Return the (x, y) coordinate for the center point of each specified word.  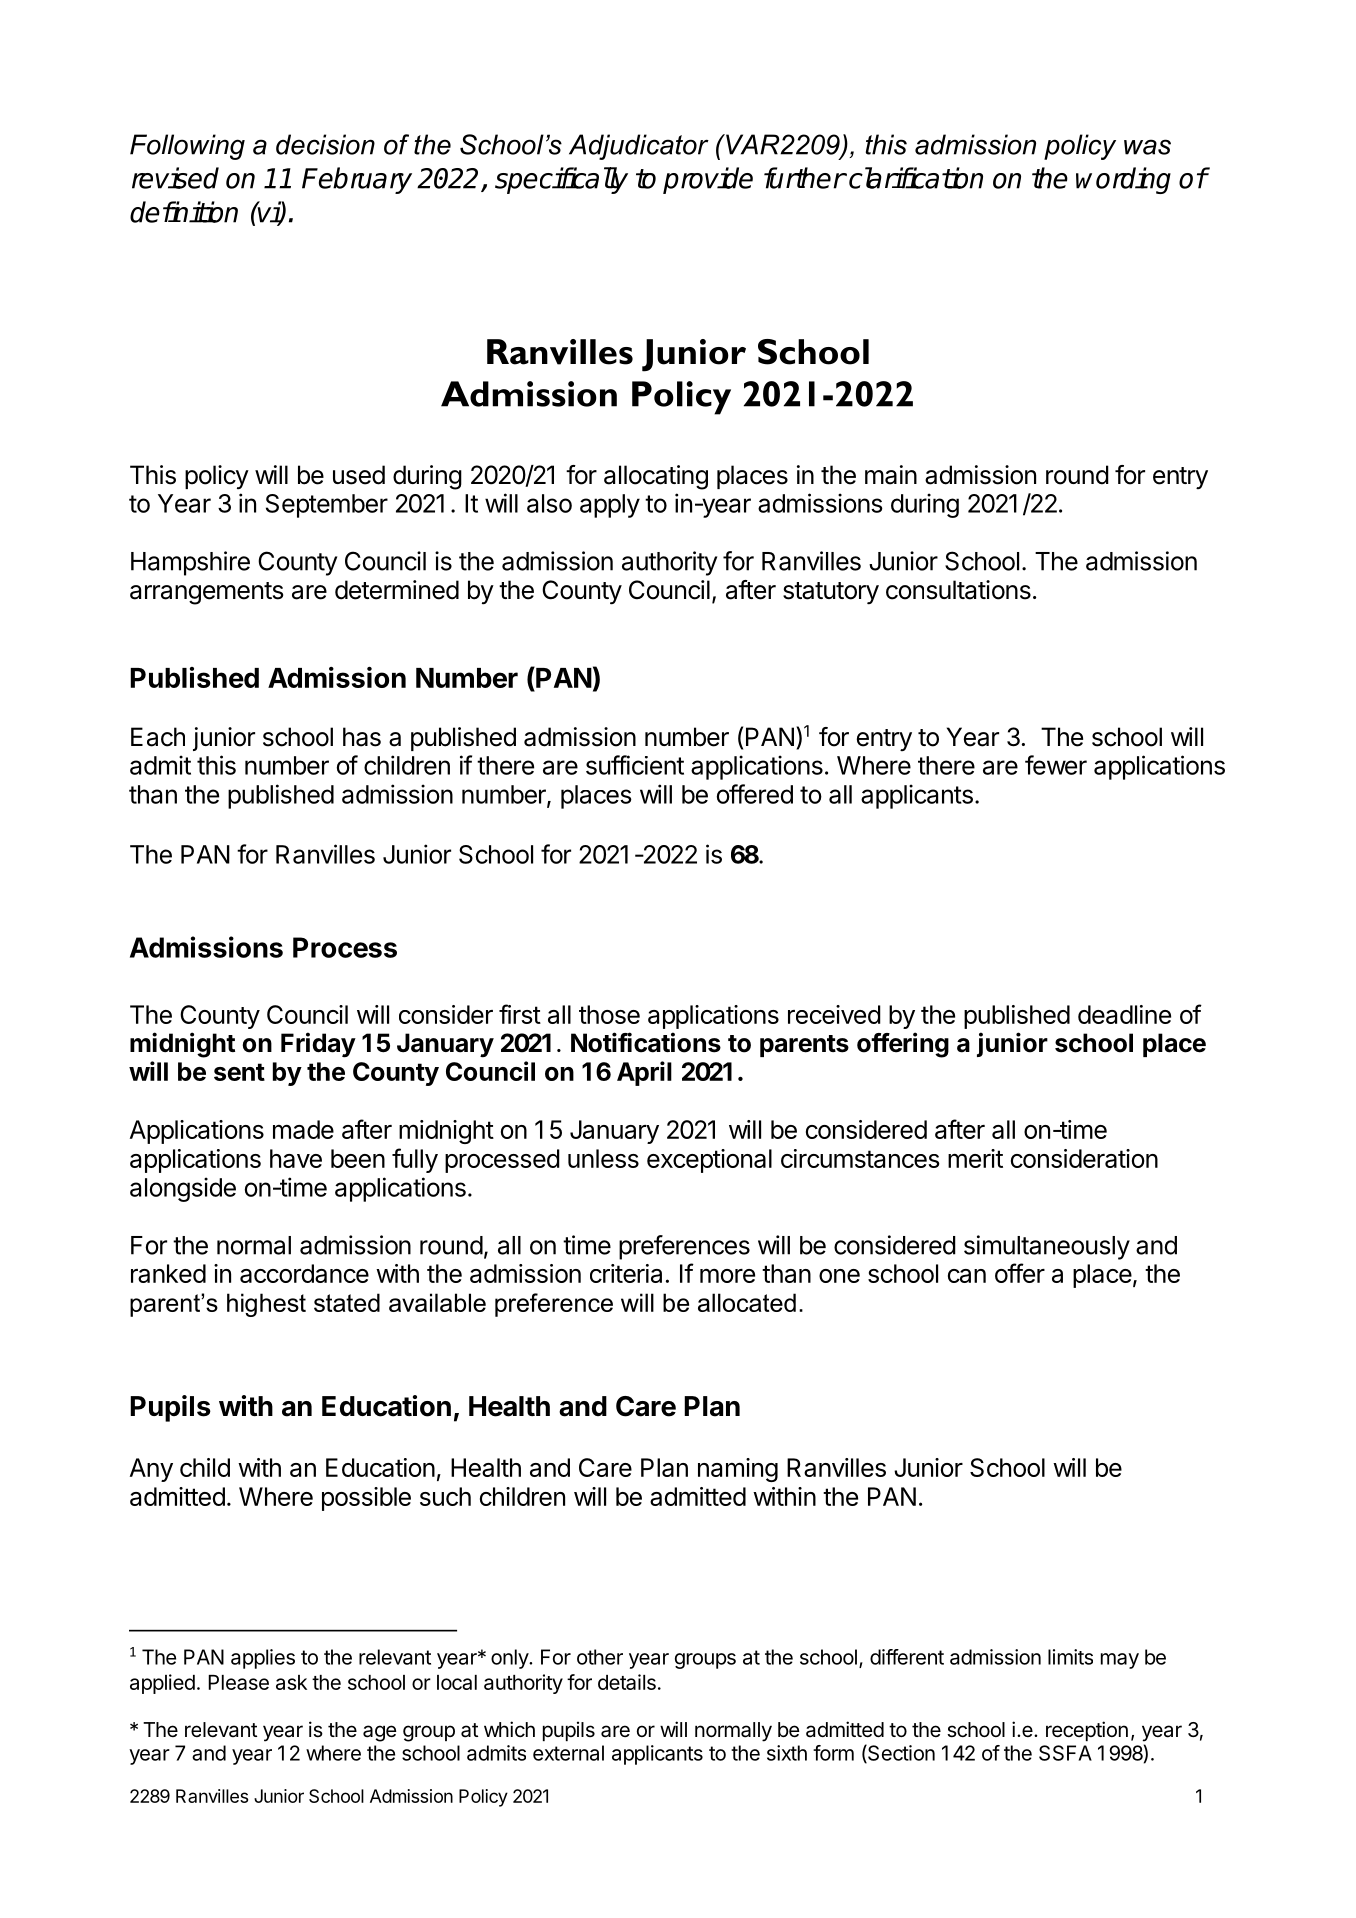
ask (291, 1682)
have (296, 1158)
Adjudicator (639, 147)
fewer (1056, 765)
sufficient (635, 765)
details (627, 1682)
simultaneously (1047, 1247)
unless (603, 1158)
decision (325, 144)
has (362, 737)
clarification (916, 178)
